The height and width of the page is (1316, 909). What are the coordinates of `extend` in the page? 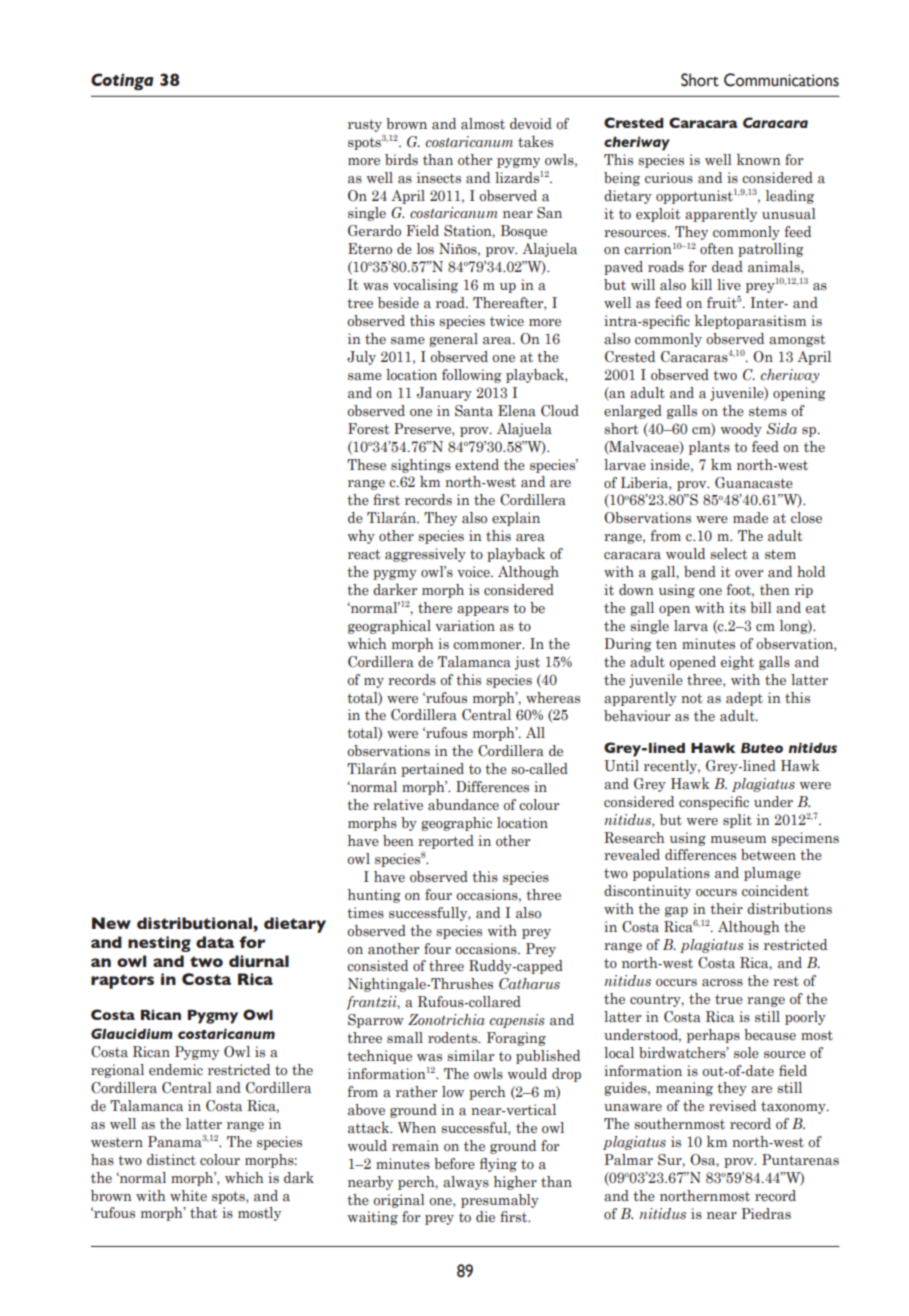 It's located at (477, 464).
